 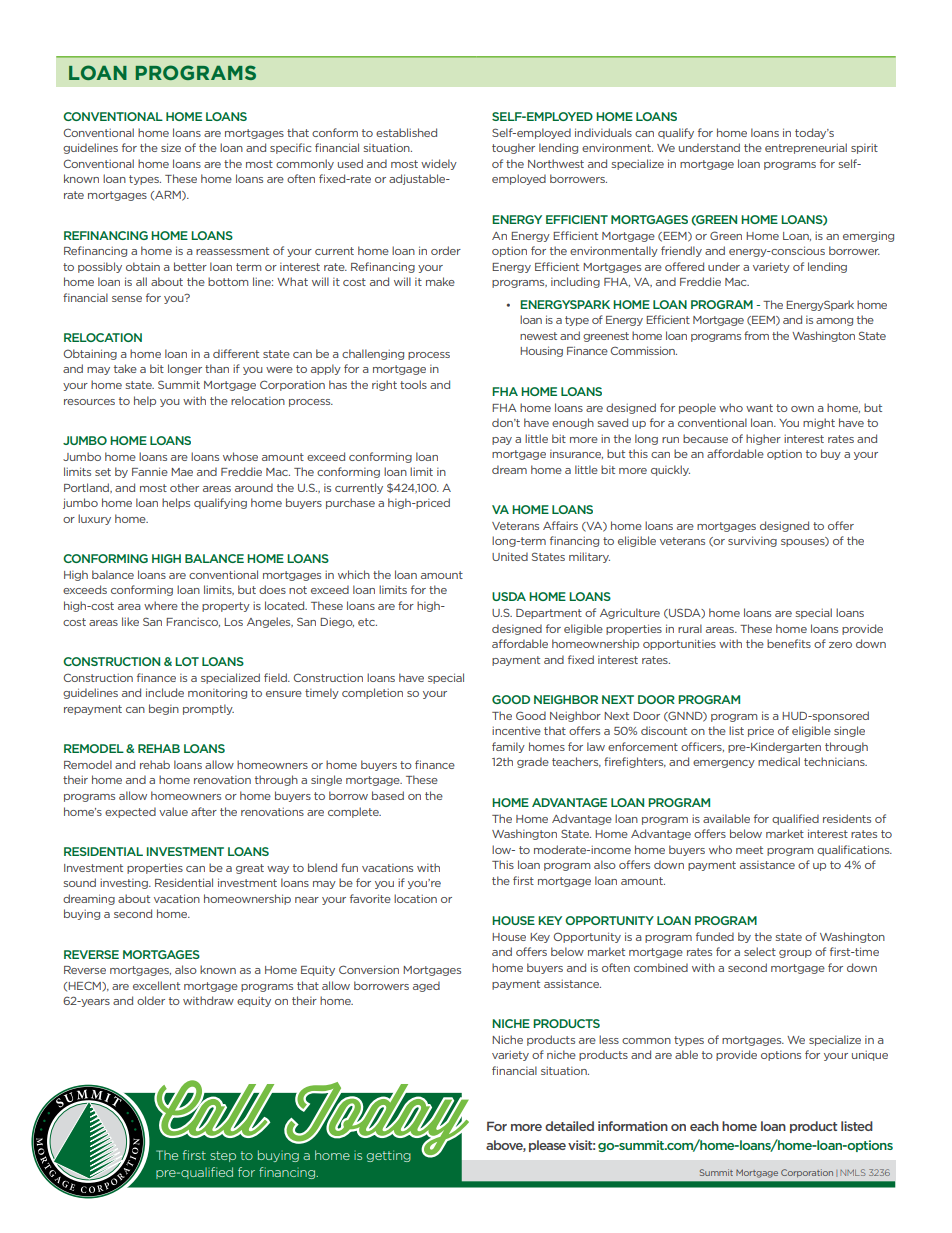 I want to click on medical, so click(x=779, y=761).
